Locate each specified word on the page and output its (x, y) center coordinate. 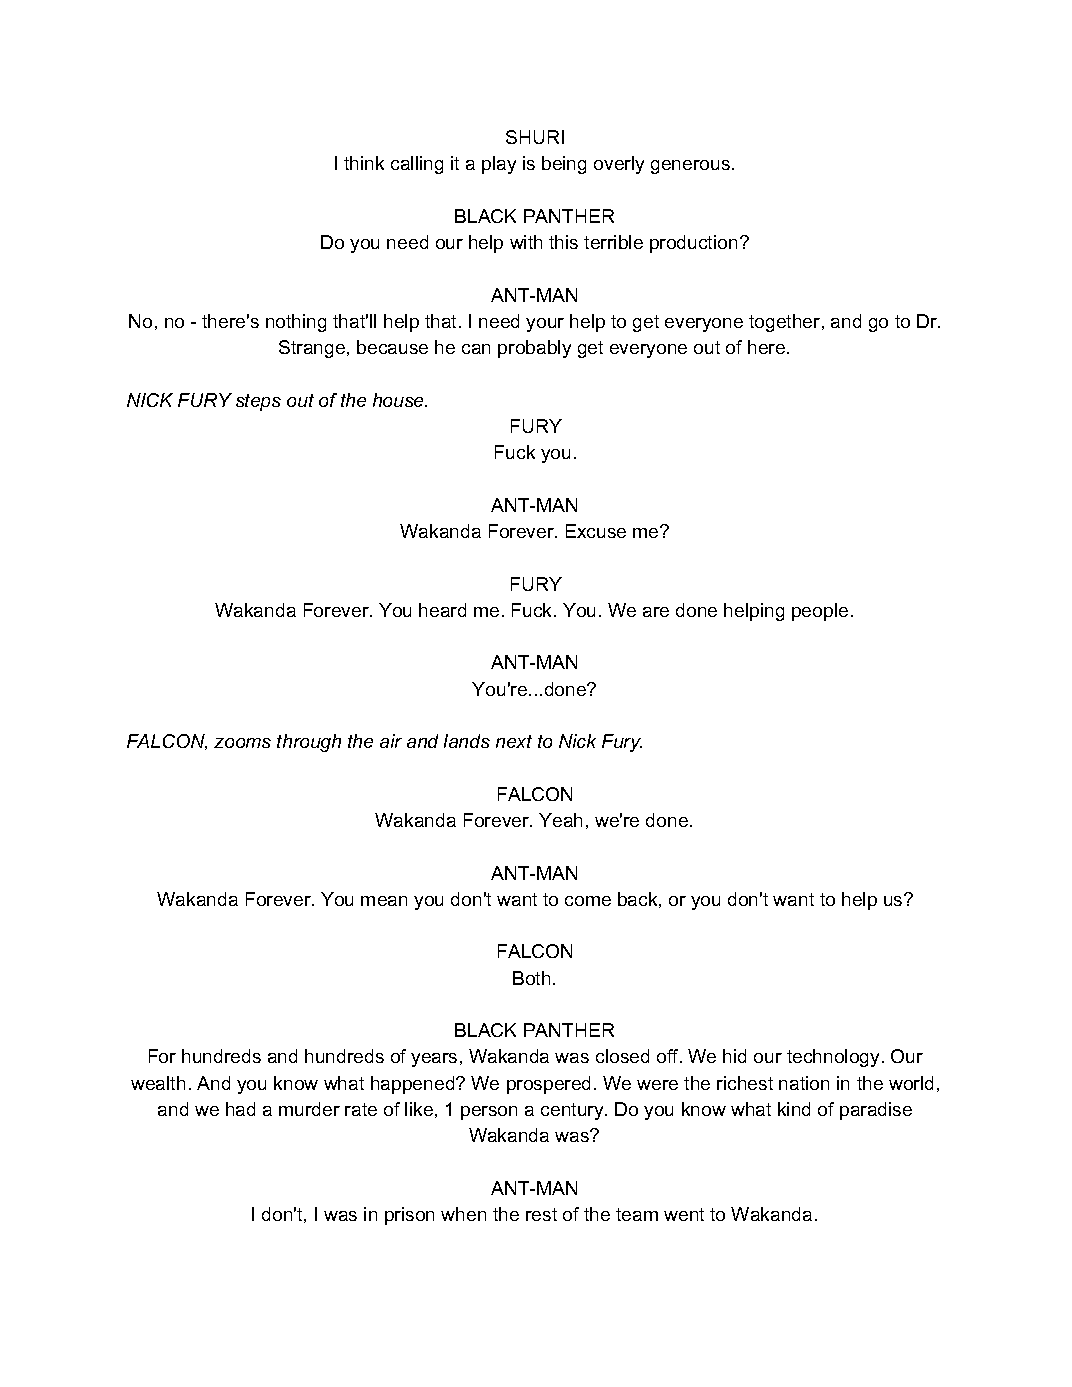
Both (531, 978)
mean (384, 901)
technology (835, 1058)
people (820, 612)
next (514, 741)
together (786, 323)
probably (534, 349)
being (564, 165)
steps (258, 402)
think (364, 163)
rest (541, 1214)
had (240, 1109)
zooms (242, 743)
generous (690, 167)
